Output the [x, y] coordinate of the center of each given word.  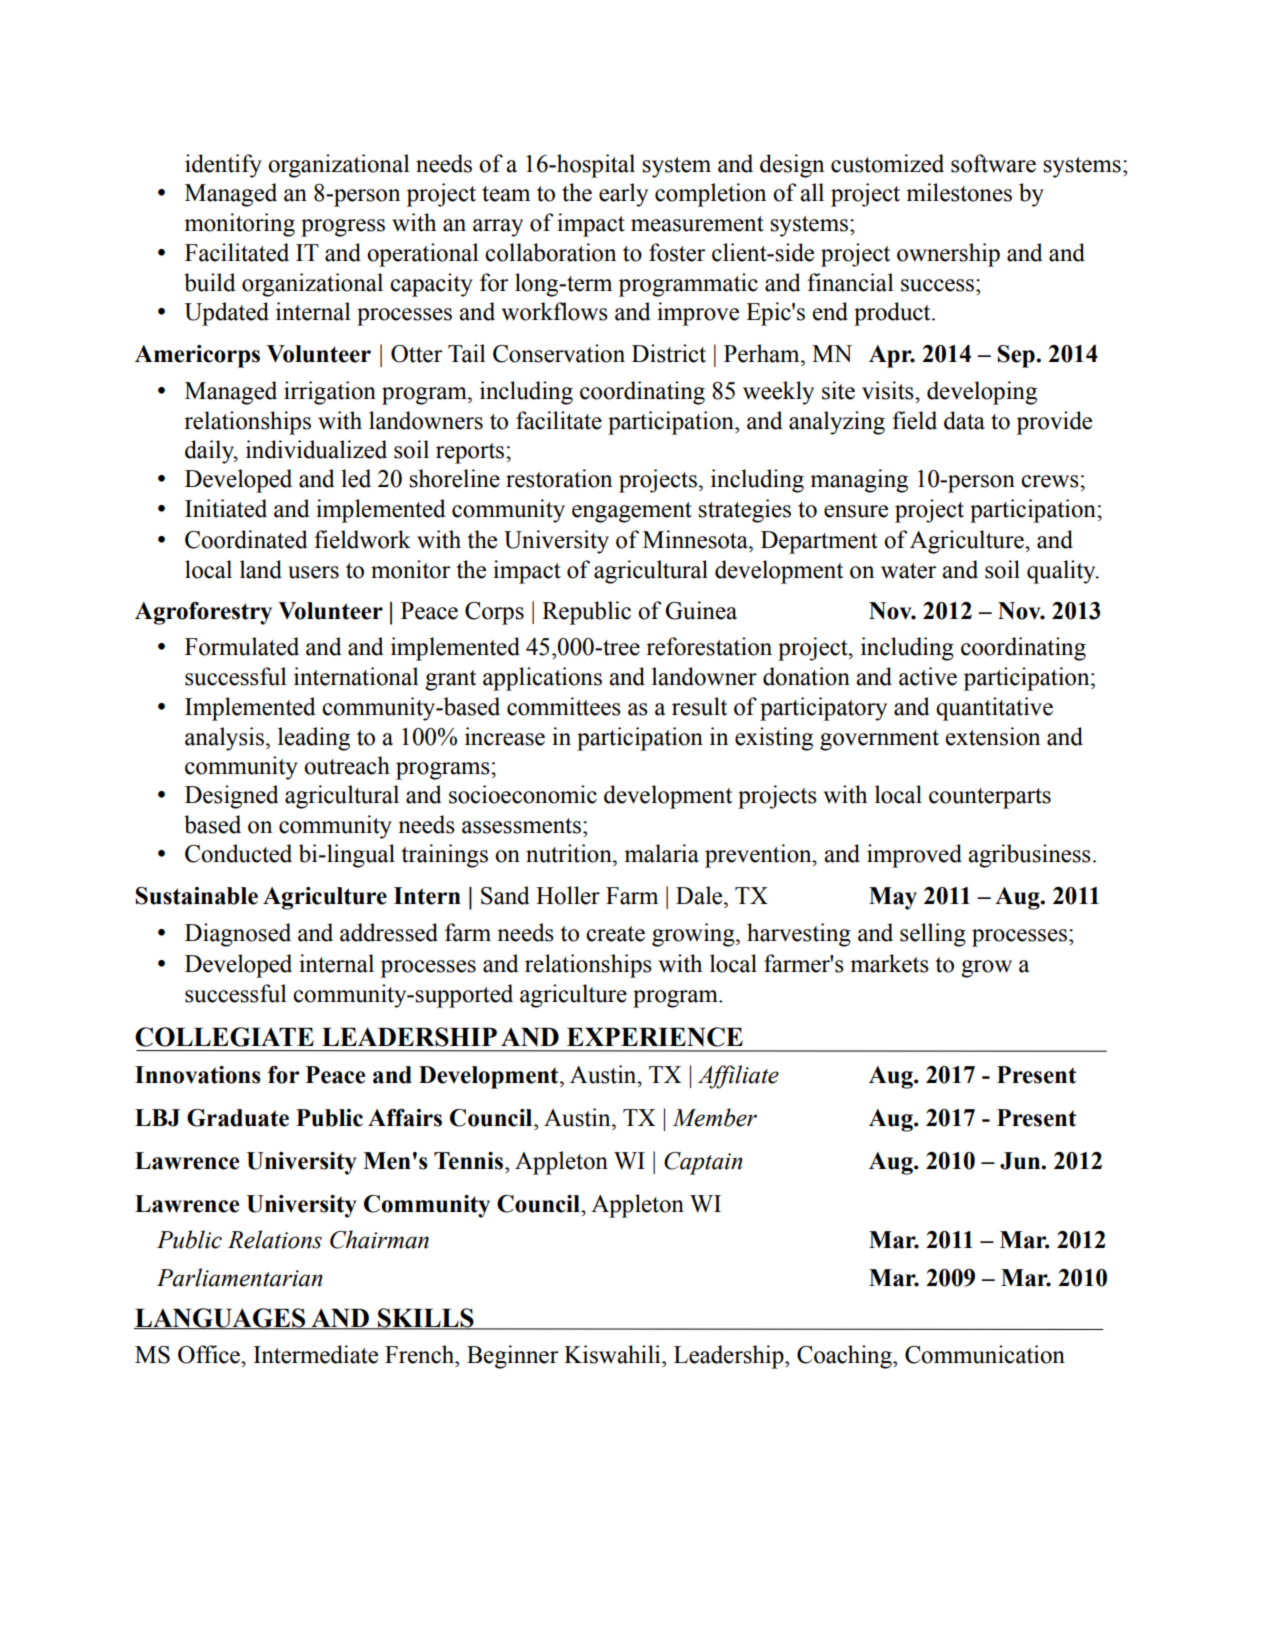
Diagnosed [238, 935]
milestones [959, 192]
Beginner [512, 1357]
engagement [632, 512]
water [908, 571]
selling [933, 935]
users [313, 572]
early [623, 195]
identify [223, 166]
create [615, 934]
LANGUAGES [221, 1318]
